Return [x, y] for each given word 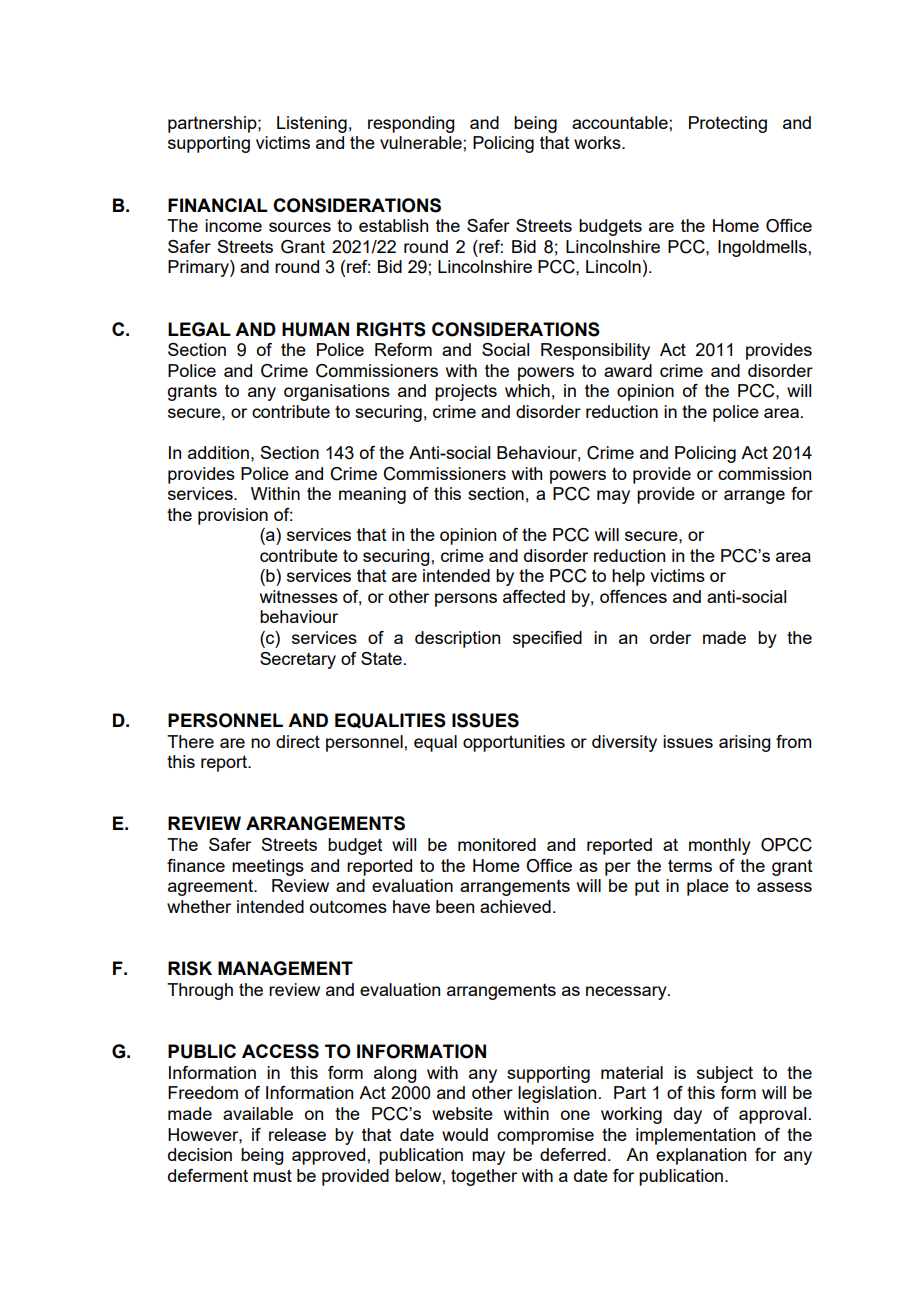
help [628, 577]
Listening [312, 124]
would [465, 1134]
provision [233, 516]
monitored [497, 844]
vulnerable [421, 142]
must [272, 1175]
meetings [268, 867]
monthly [720, 846]
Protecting [728, 124]
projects [466, 392]
